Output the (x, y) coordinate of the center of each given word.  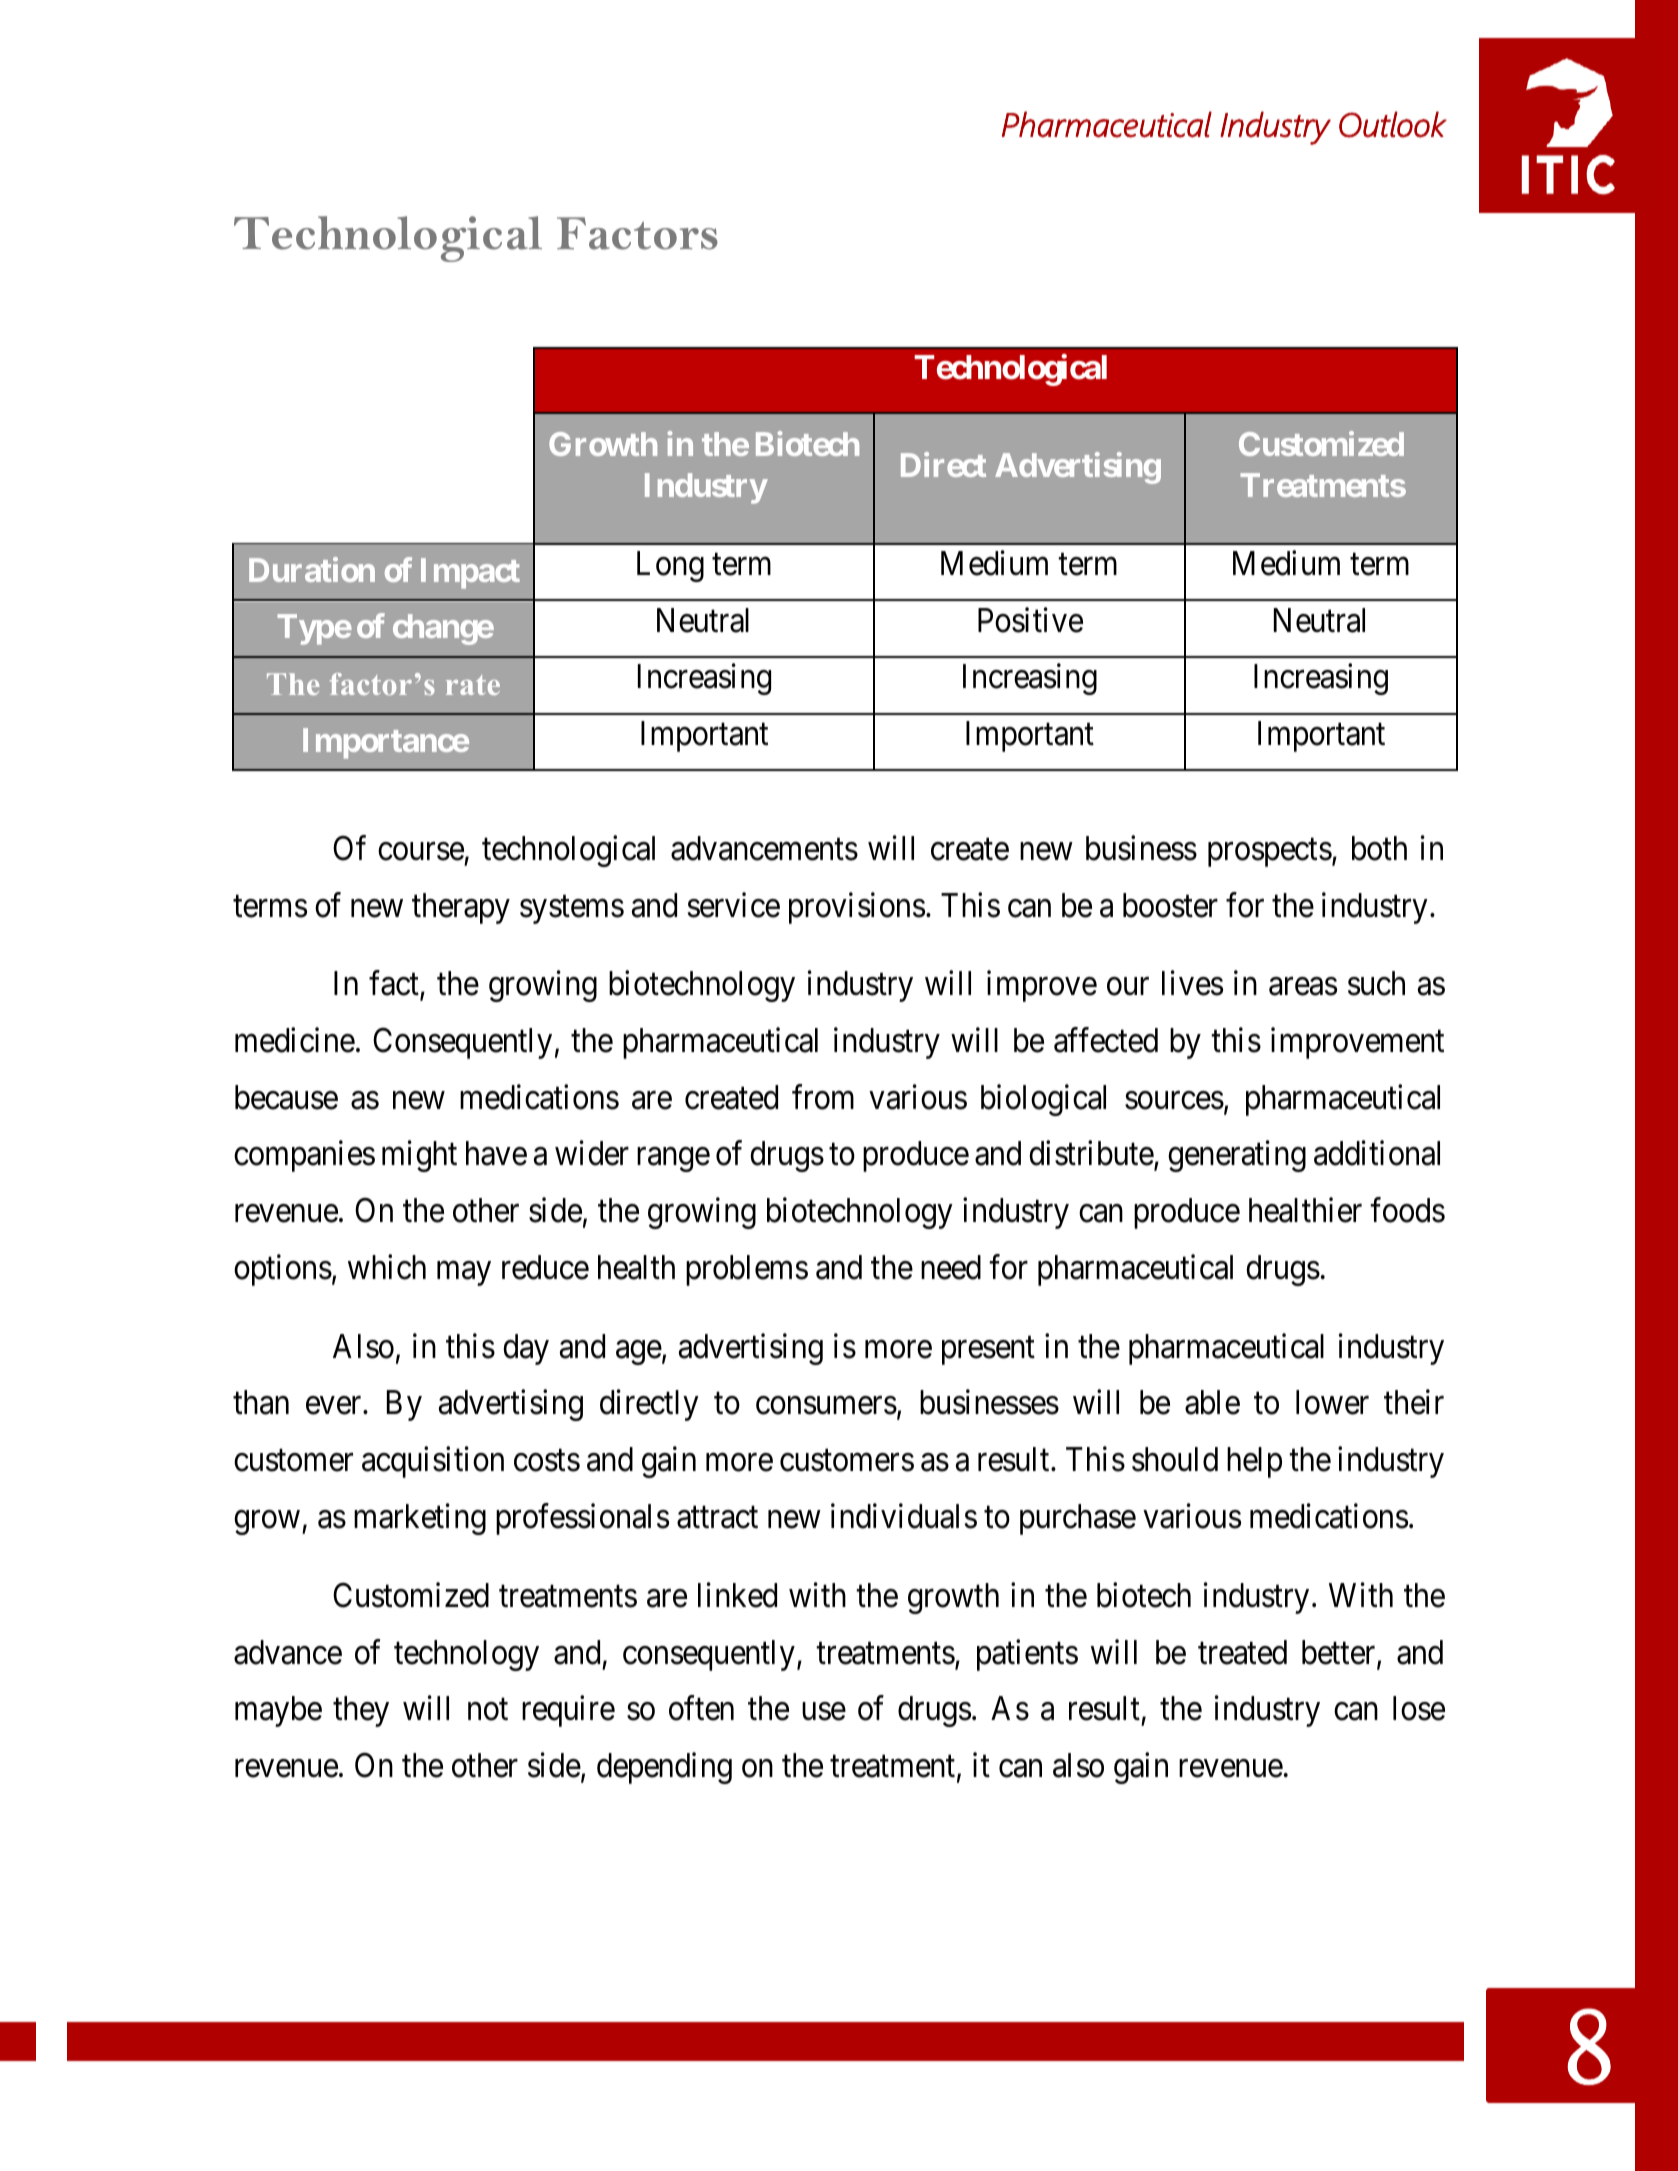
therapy (461, 908)
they (361, 1711)
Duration (312, 569)
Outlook (1393, 124)
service (734, 905)
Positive (1030, 620)
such (1376, 983)
